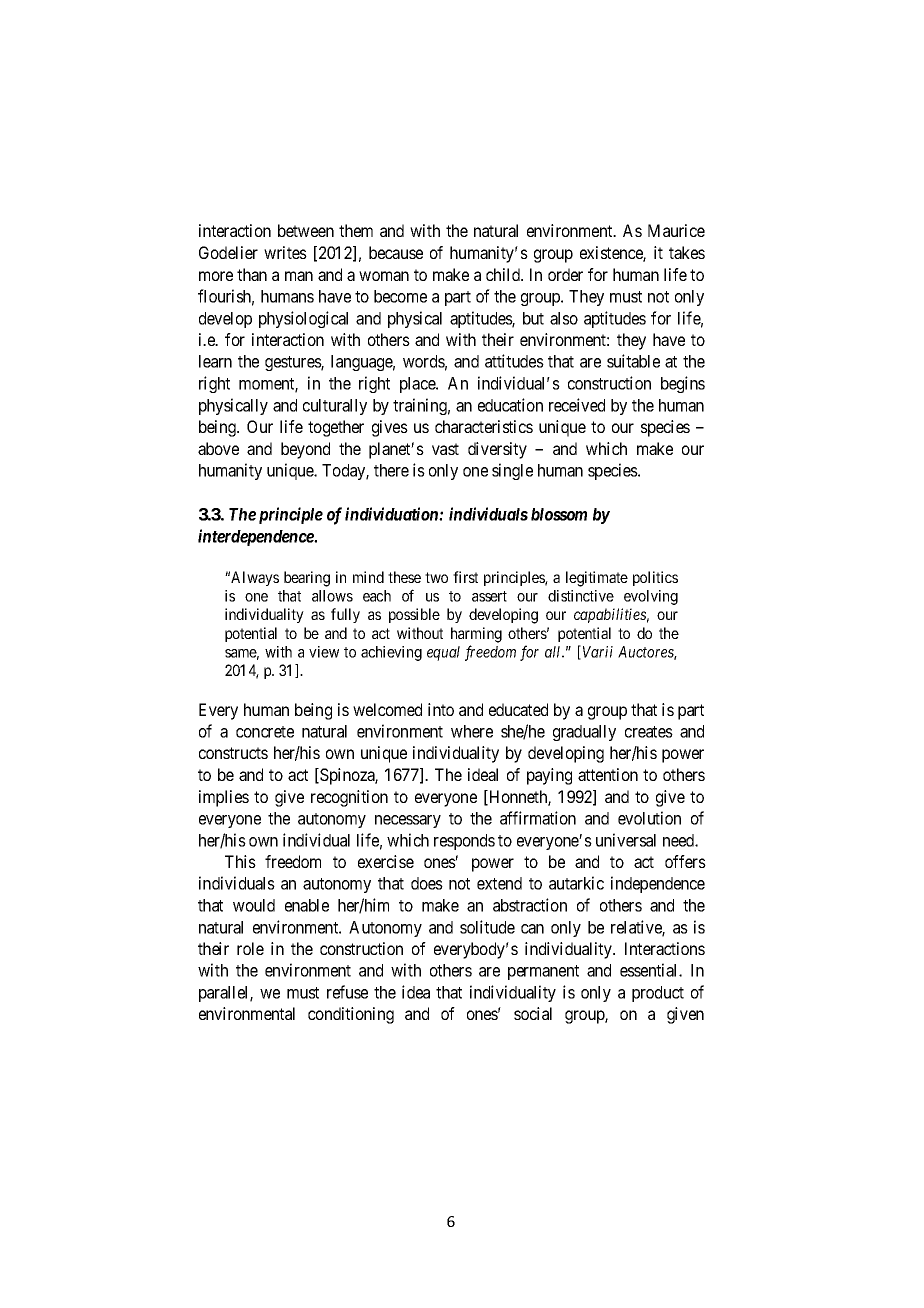  What do you see at coordinates (676, 230) in the document?
I see `Maurice` at bounding box center [676, 230].
